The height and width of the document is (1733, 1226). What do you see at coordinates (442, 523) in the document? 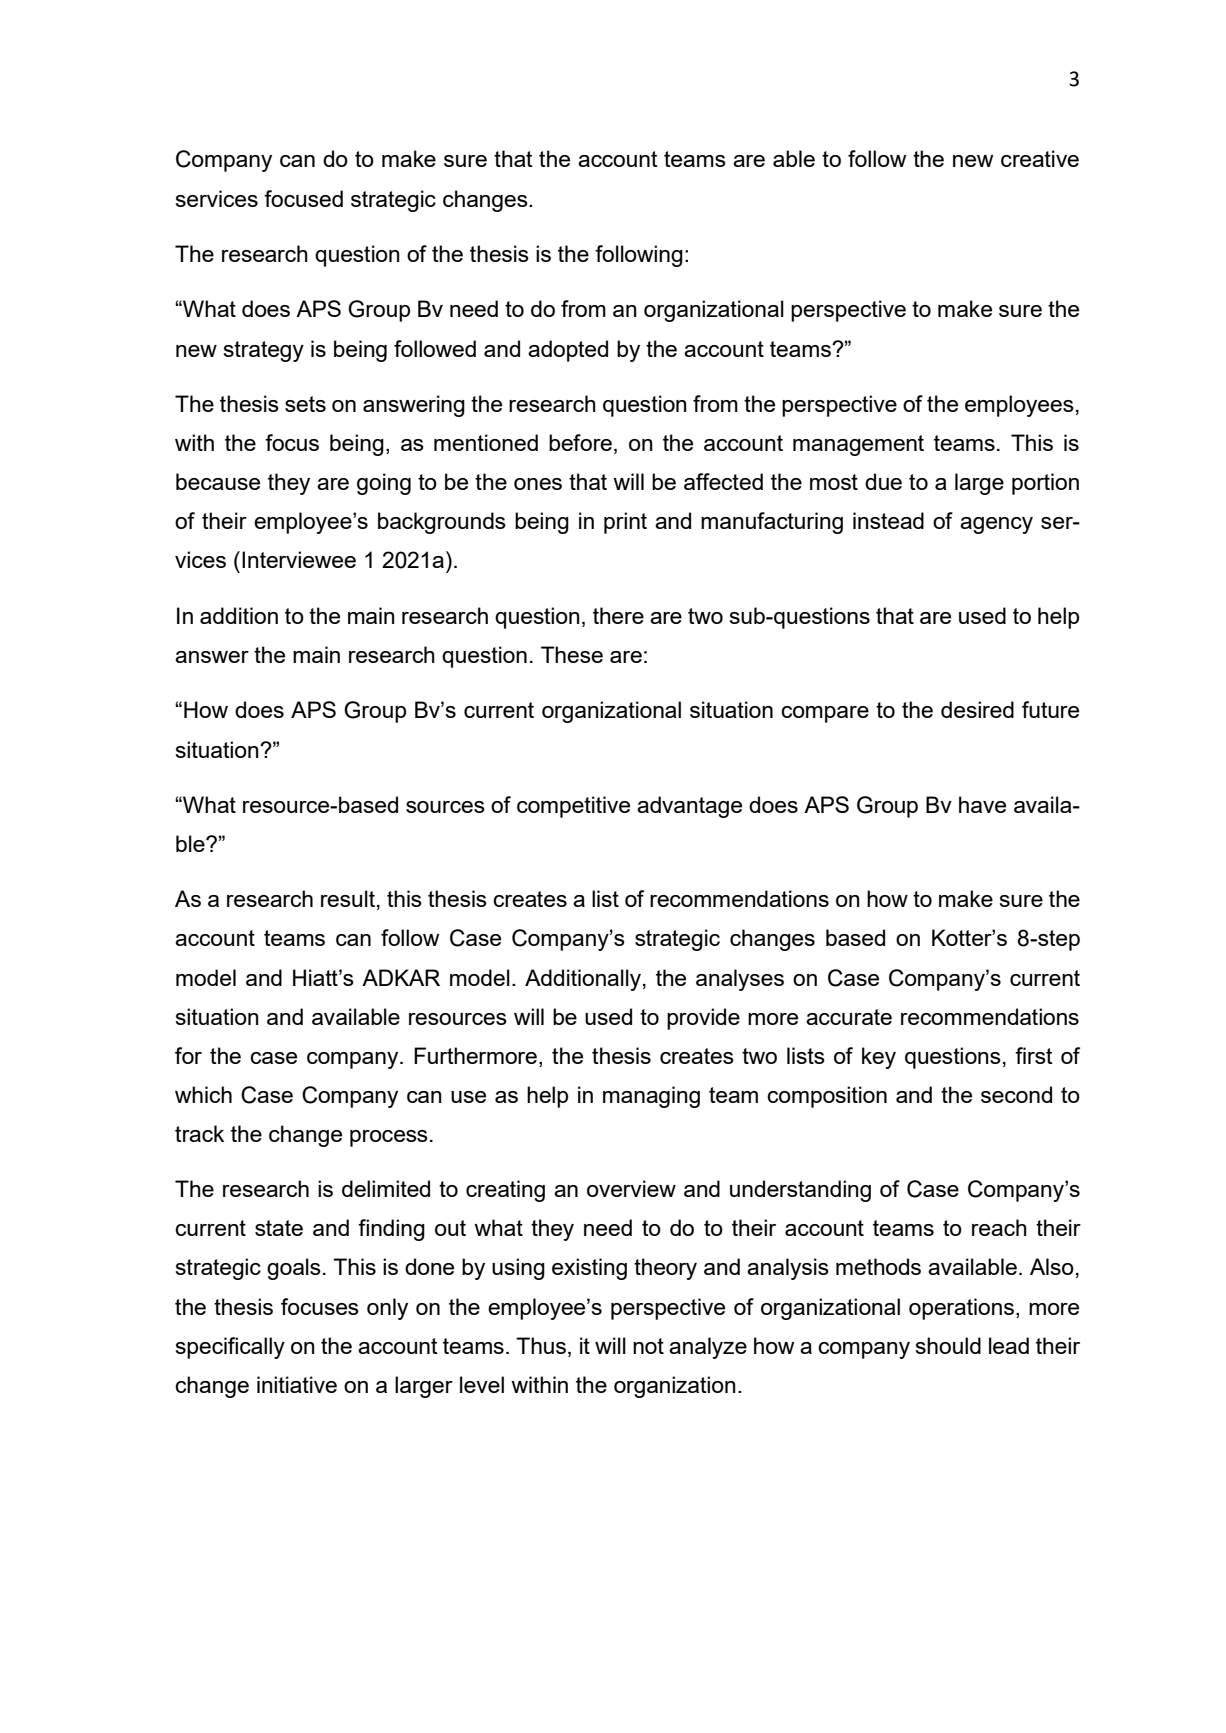
I see `backgrounds` at bounding box center [442, 523].
